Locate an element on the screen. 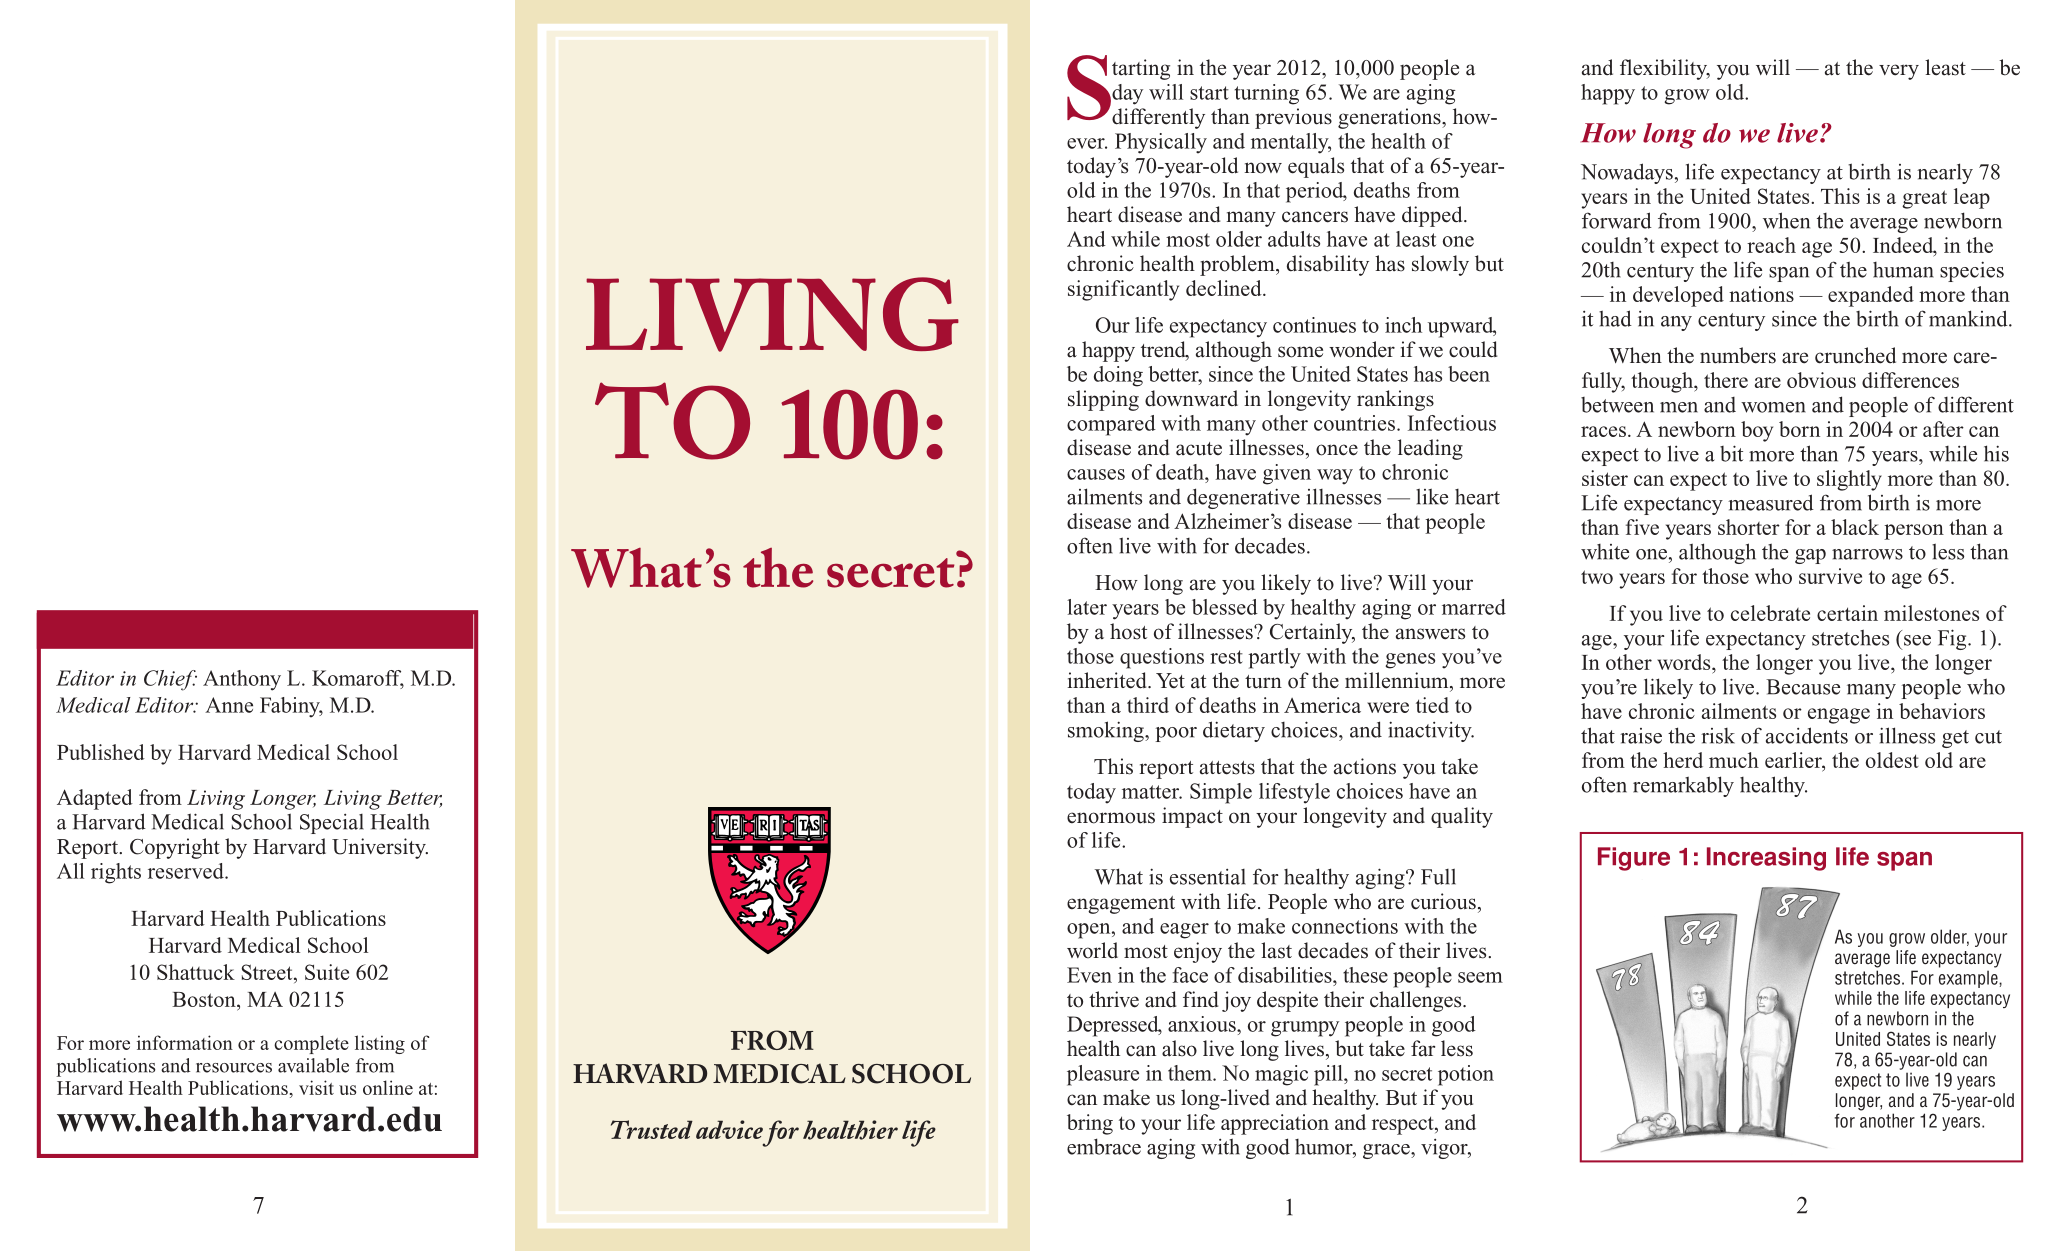 The width and height of the screenshot is (2060, 1251). previous is located at coordinates (1293, 118).
